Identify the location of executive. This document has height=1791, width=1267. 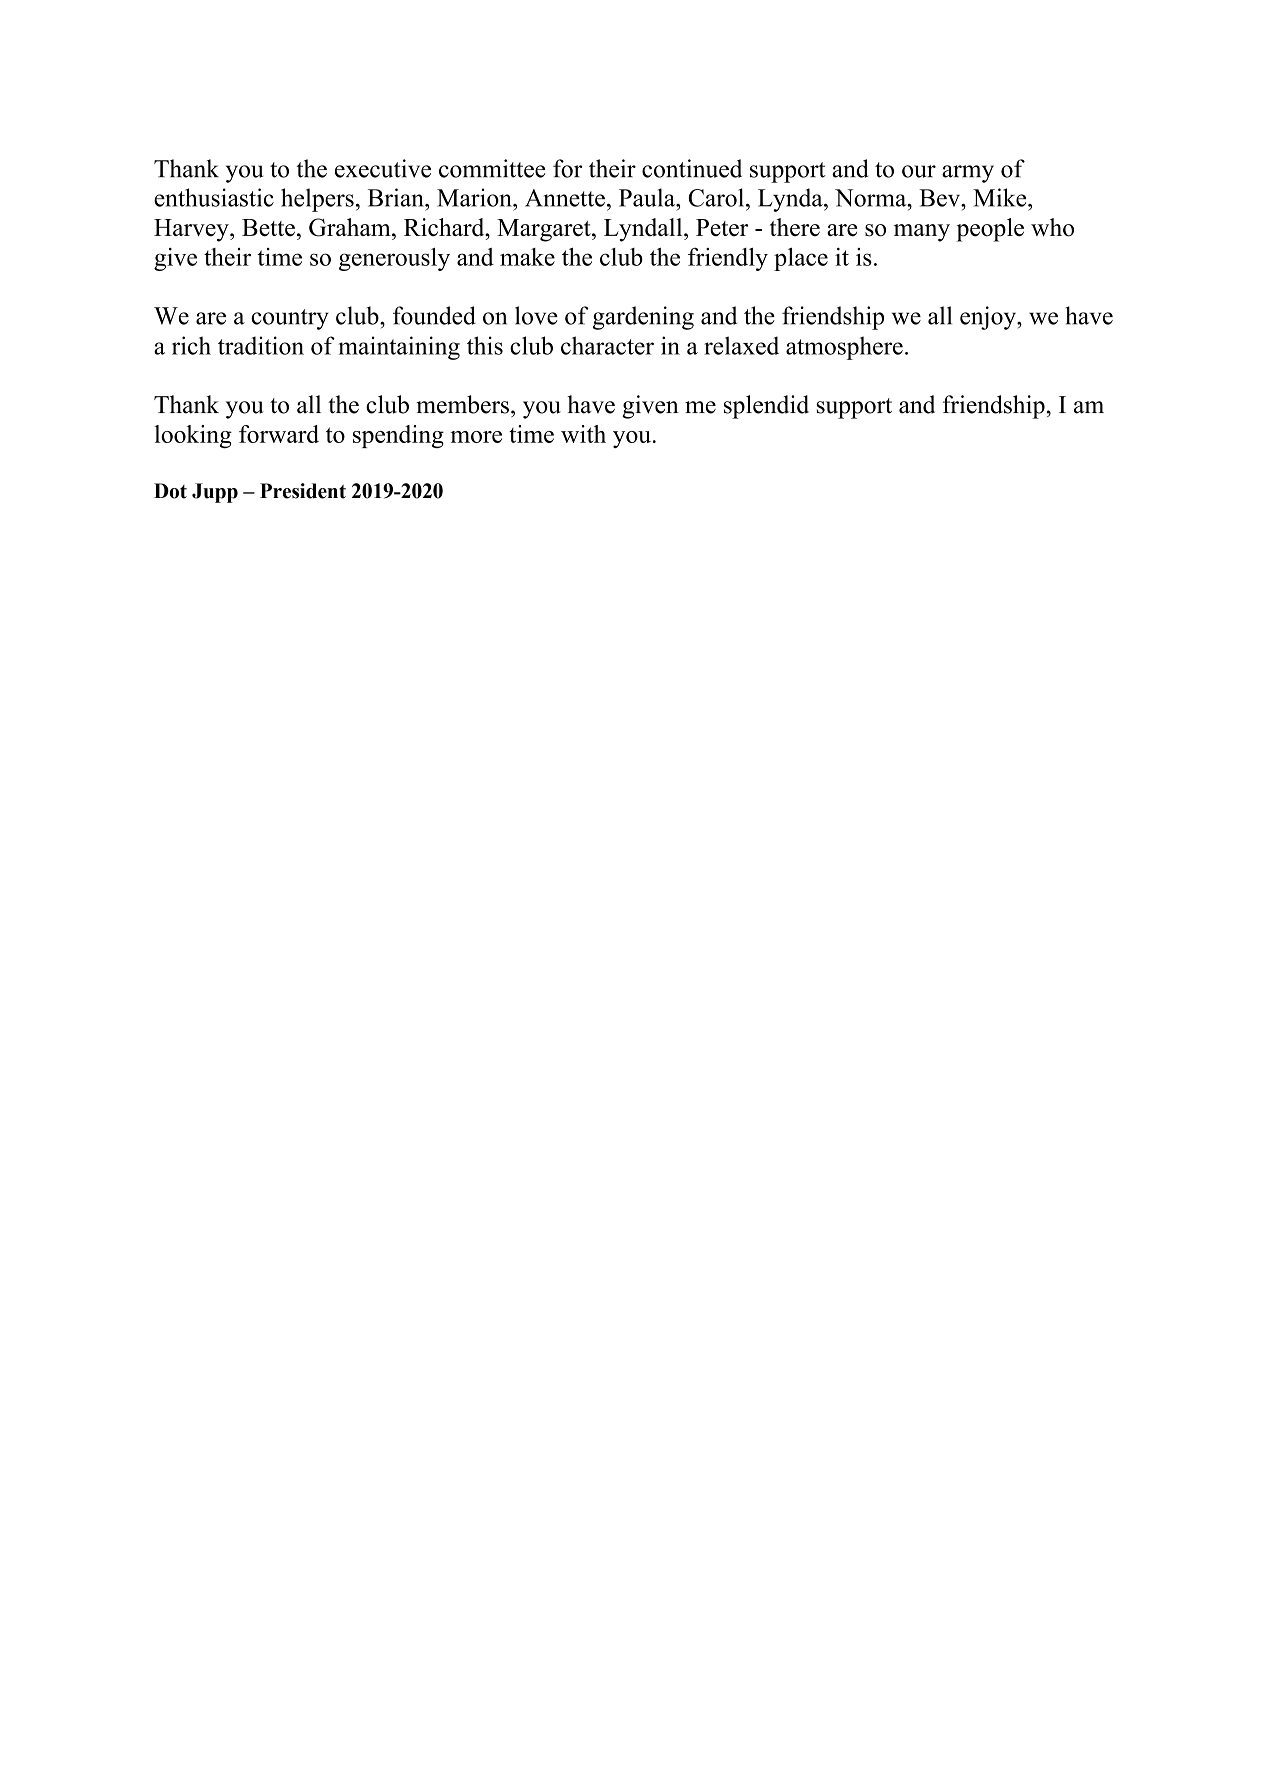
(383, 168).
